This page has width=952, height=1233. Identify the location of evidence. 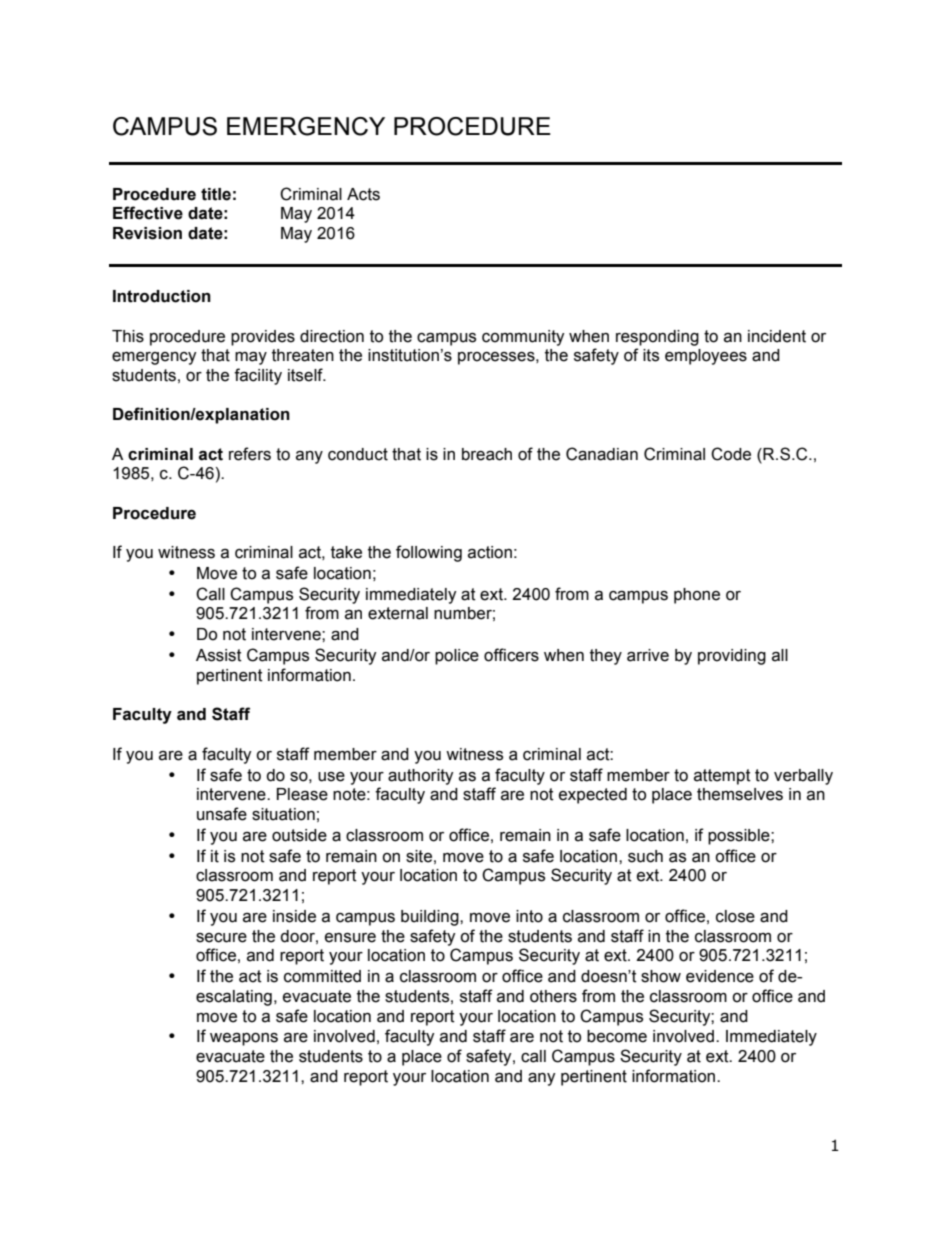
(720, 976).
